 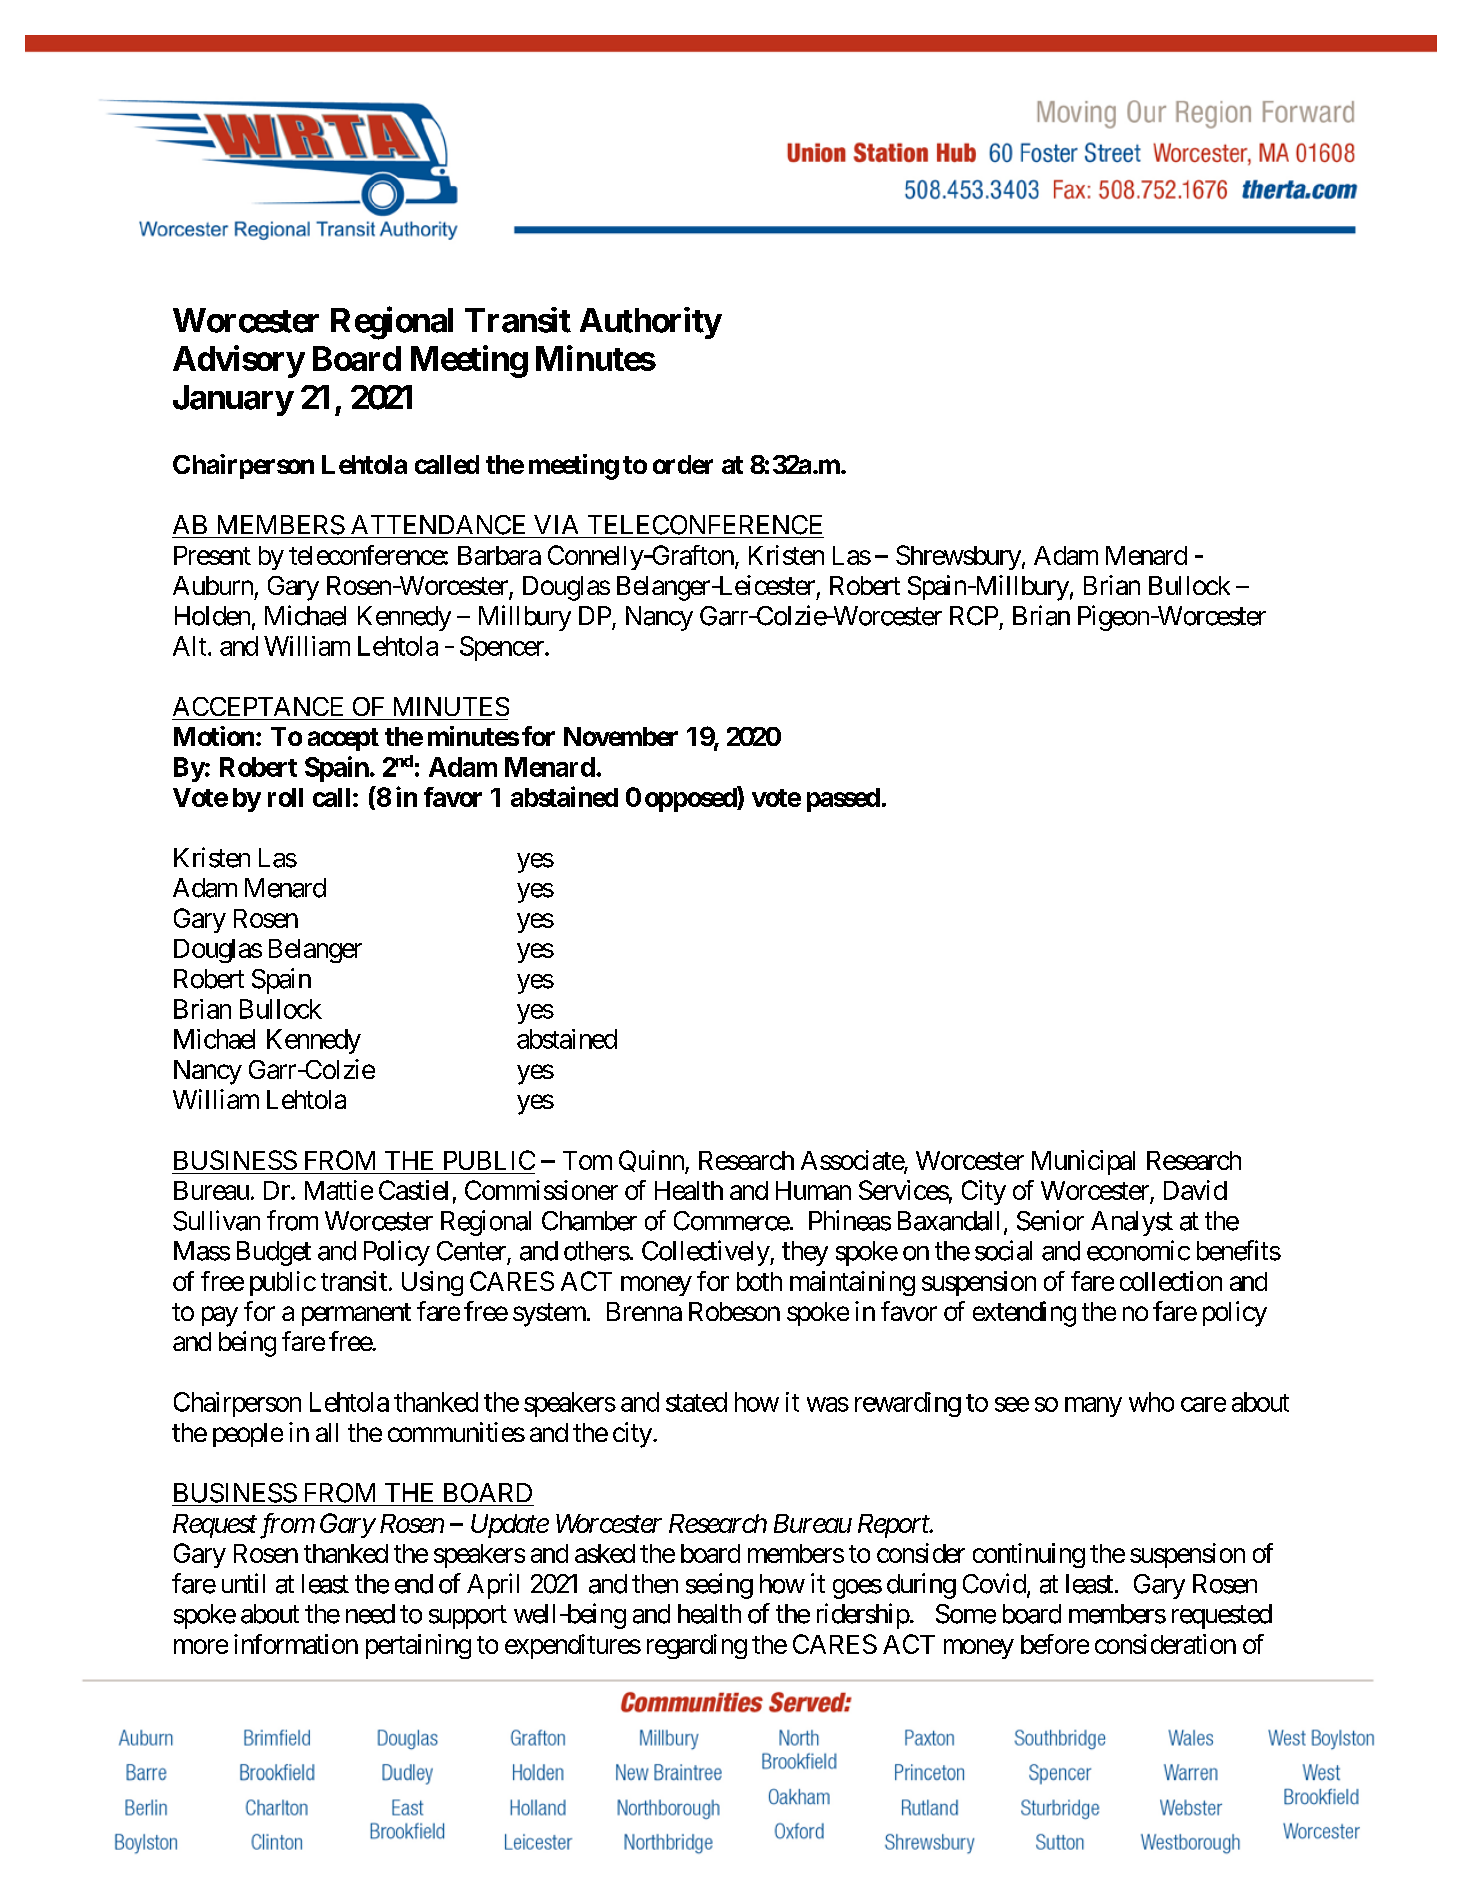 I want to click on Holden, so click(x=212, y=616).
